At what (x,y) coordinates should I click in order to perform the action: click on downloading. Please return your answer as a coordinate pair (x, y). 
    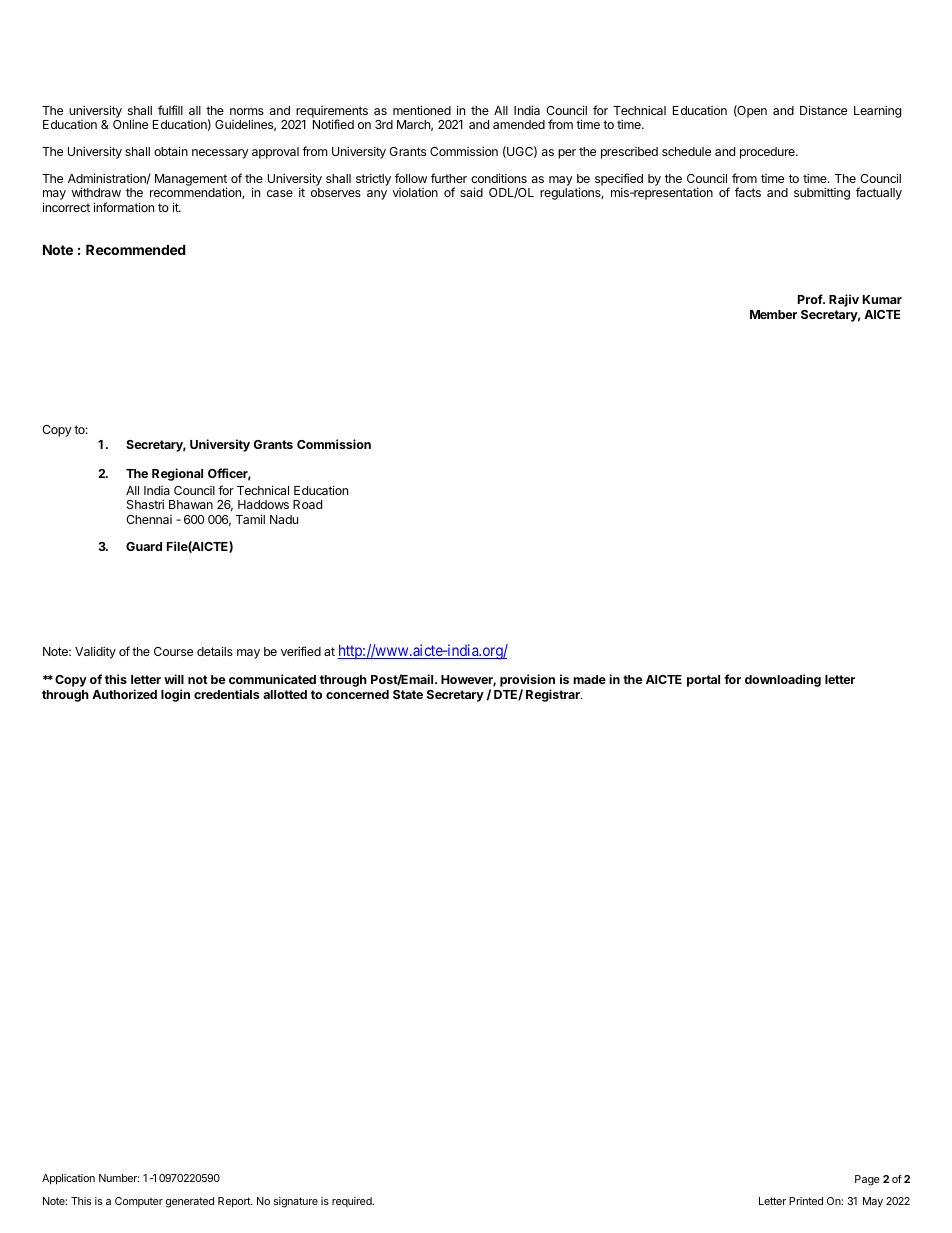
    Looking at the image, I should click on (783, 680).
